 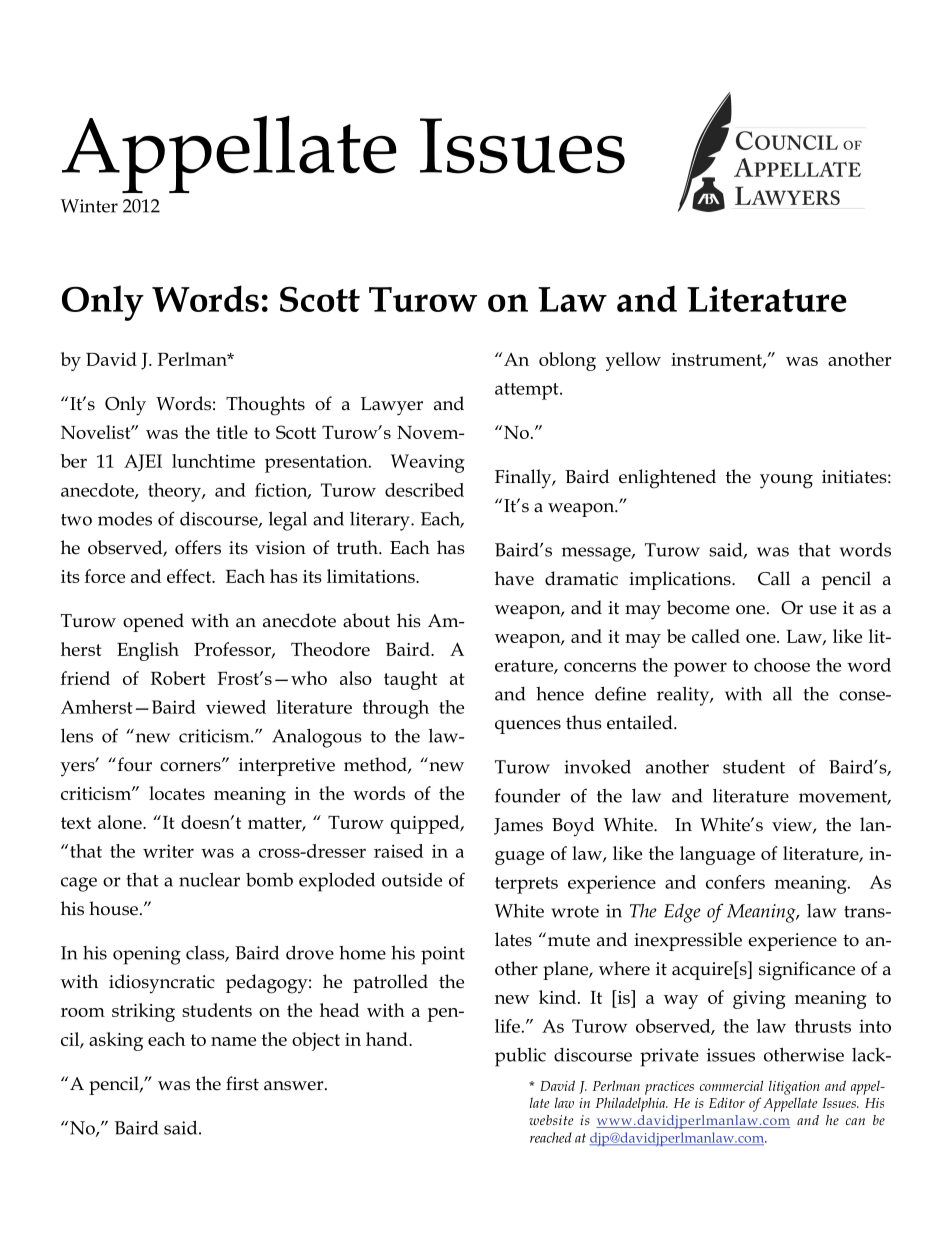 What do you see at coordinates (89, 206) in the image?
I see `Winter` at bounding box center [89, 206].
